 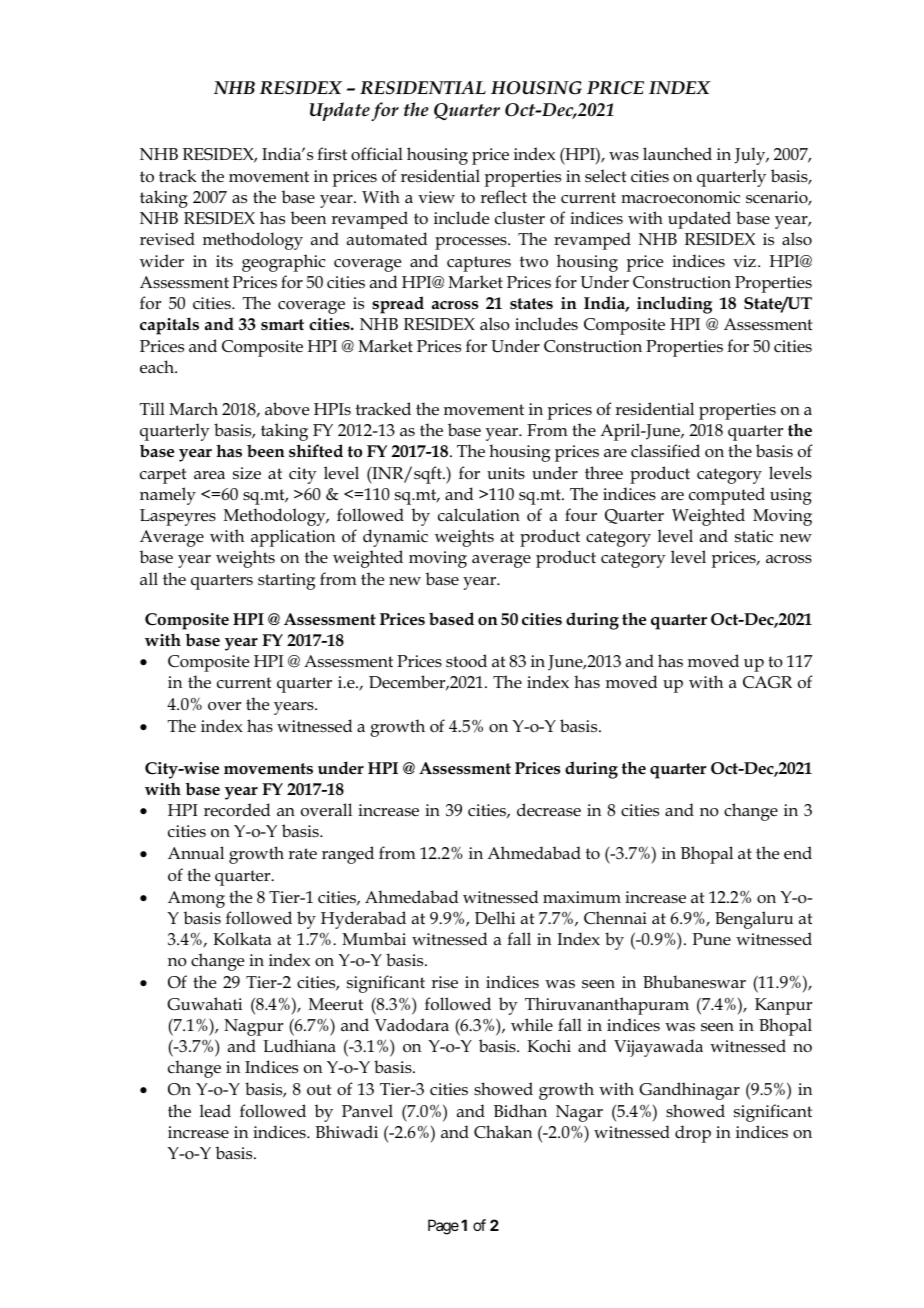 I want to click on static, so click(x=754, y=536).
